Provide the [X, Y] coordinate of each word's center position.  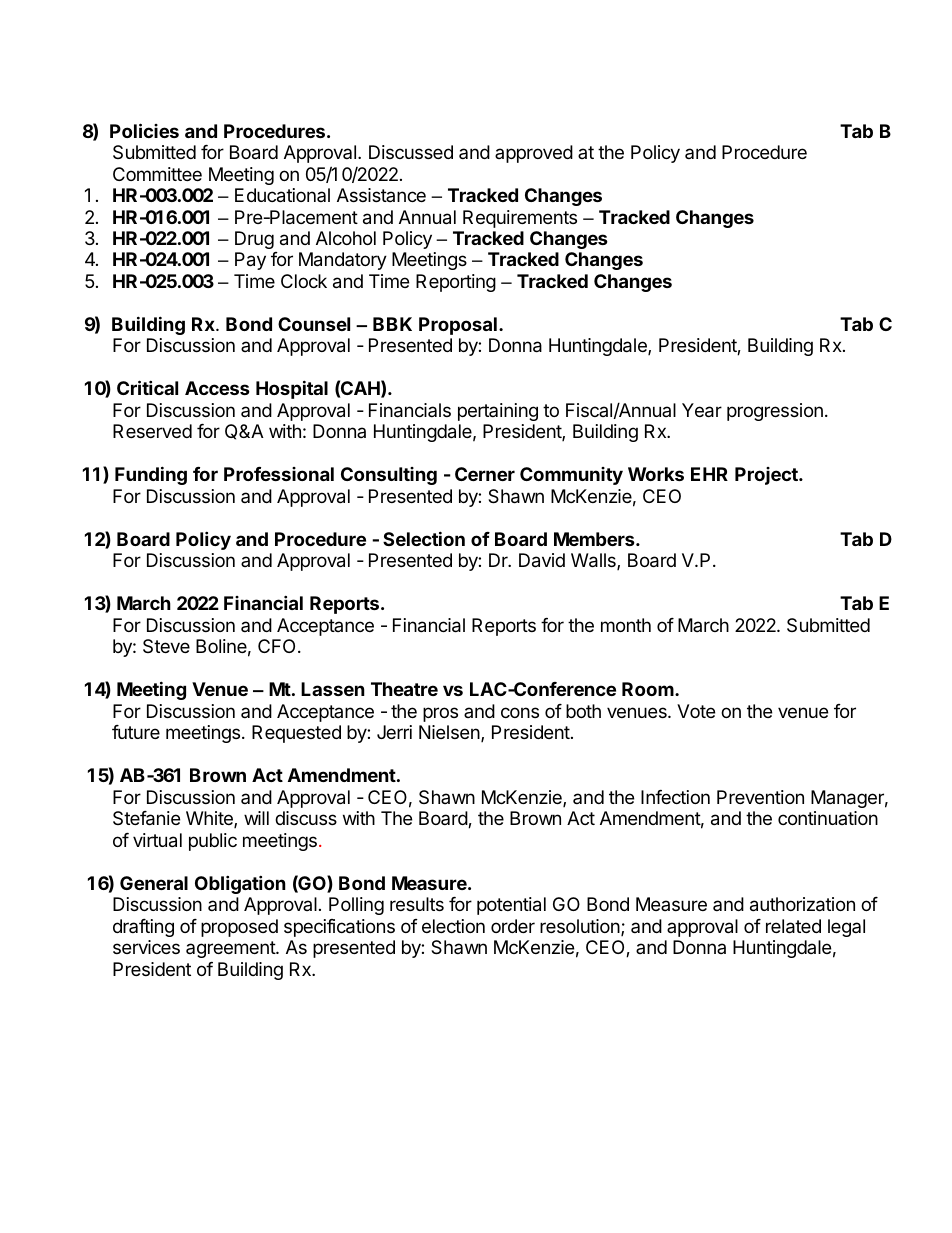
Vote [696, 711]
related [793, 926]
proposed [239, 928]
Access [217, 388]
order [513, 926]
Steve [166, 646]
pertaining [498, 412]
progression [775, 412]
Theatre [404, 689]
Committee [157, 174]
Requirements [520, 219]
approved [534, 154]
